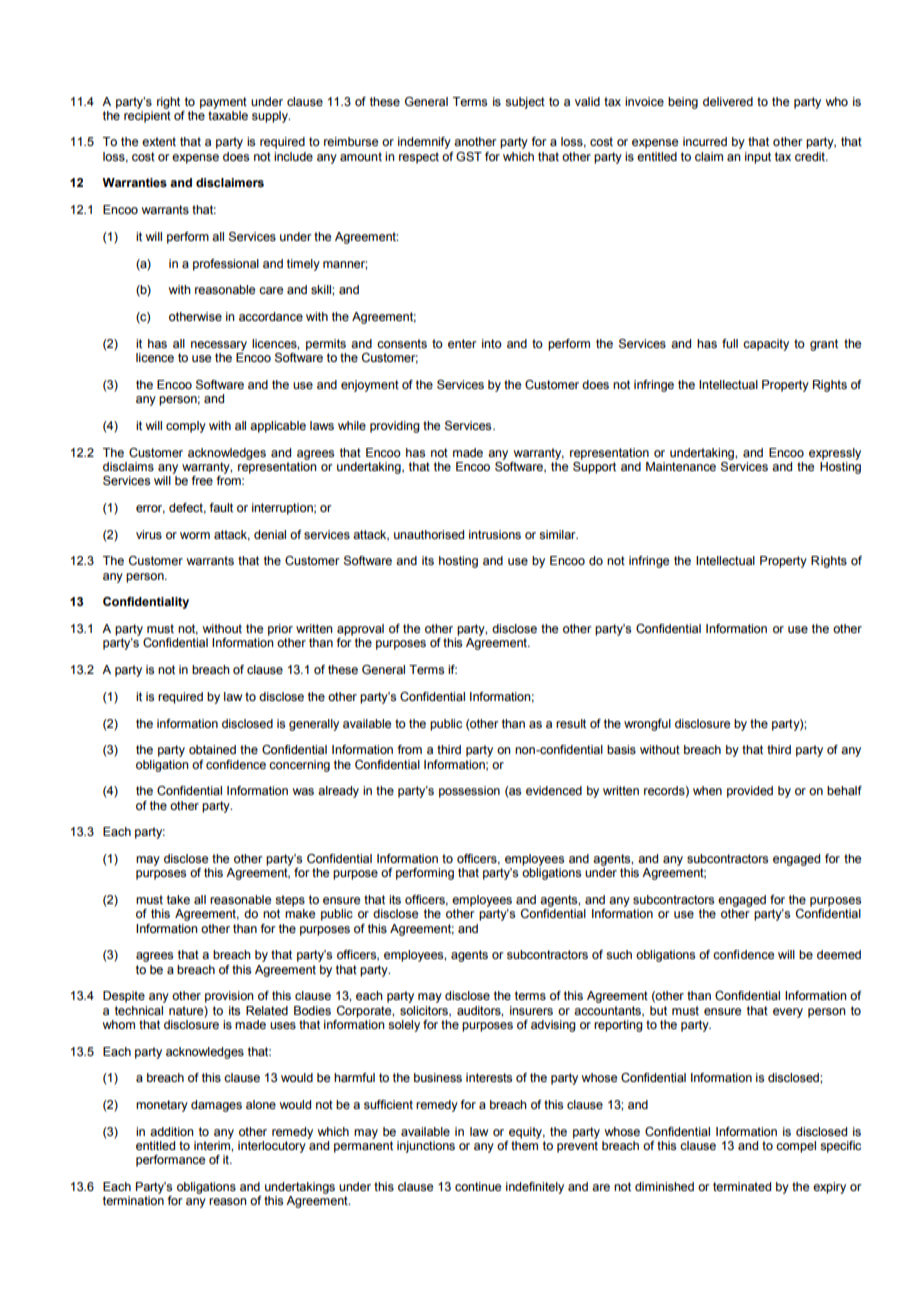 Image resolution: width=924 pixels, height=1308 pixels. I want to click on taxable, so click(228, 114).
